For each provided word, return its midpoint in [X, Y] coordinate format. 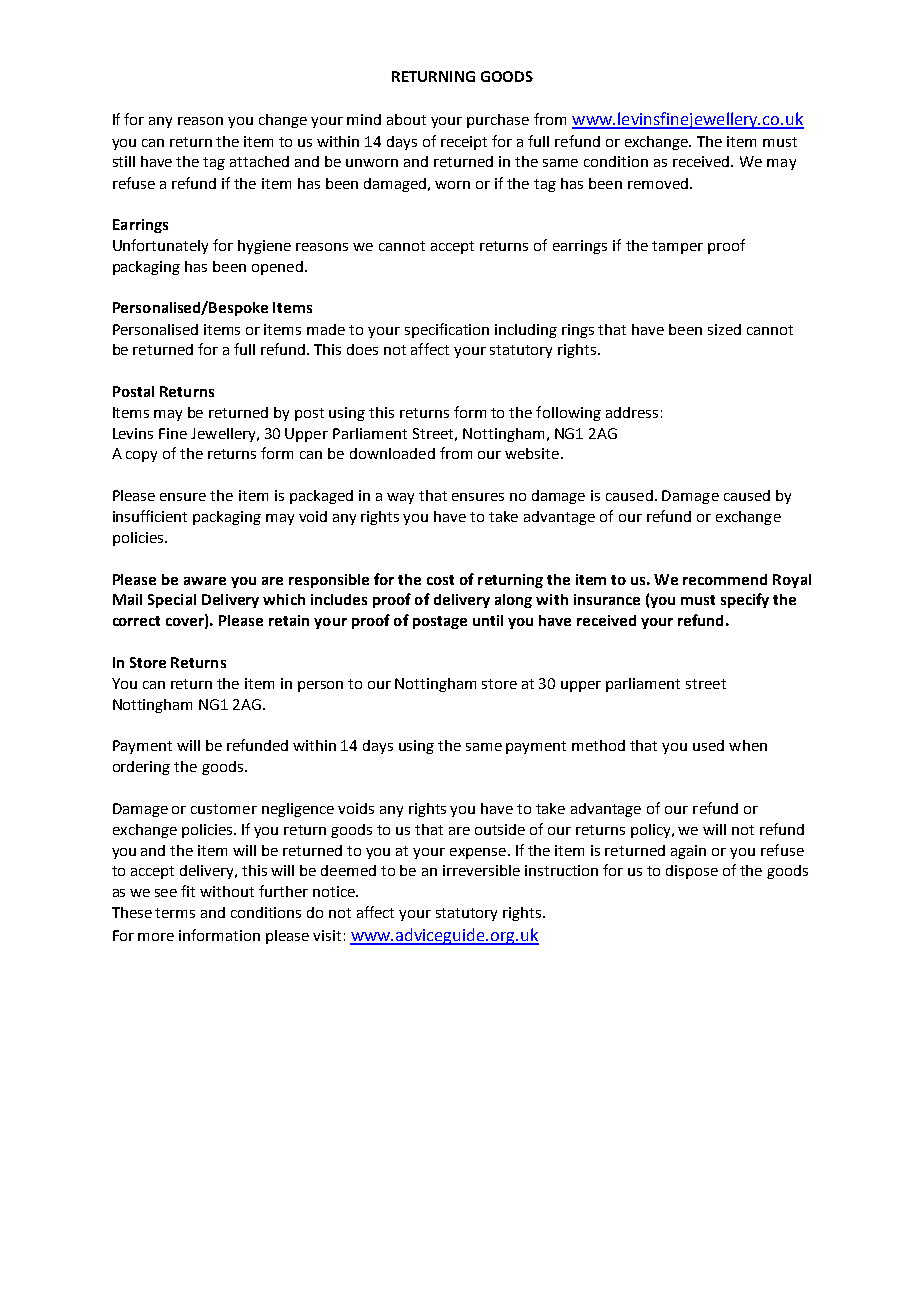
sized [724, 329]
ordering [141, 768]
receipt [464, 143]
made [326, 329]
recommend [725, 579]
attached [259, 161]
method [598, 745]
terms [175, 913]
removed [658, 183]
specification [447, 330]
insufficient [150, 516]
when [748, 745]
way [400, 498]
